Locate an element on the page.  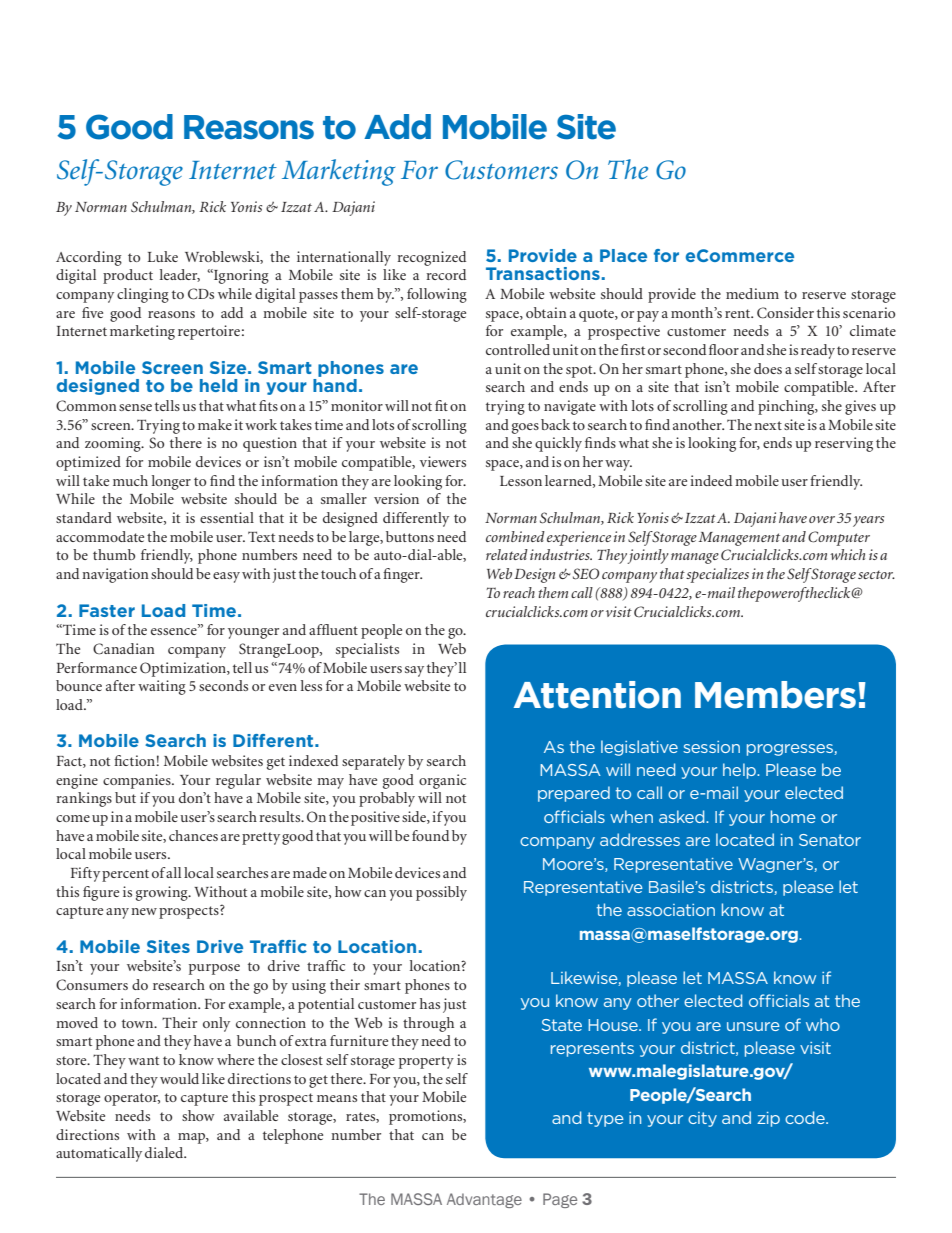
clinging is located at coordinates (143, 295).
